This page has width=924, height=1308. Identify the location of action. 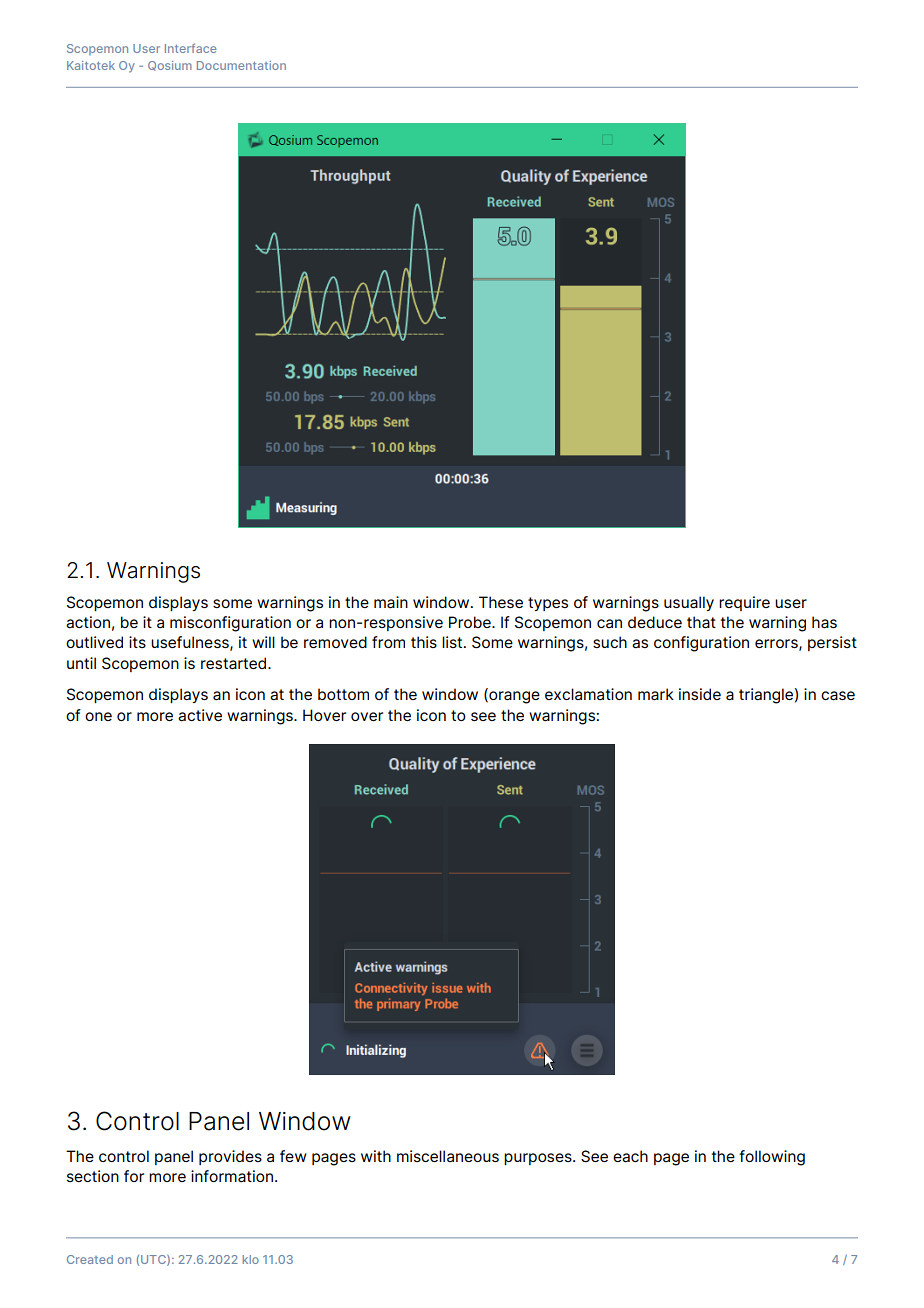
(88, 622).
